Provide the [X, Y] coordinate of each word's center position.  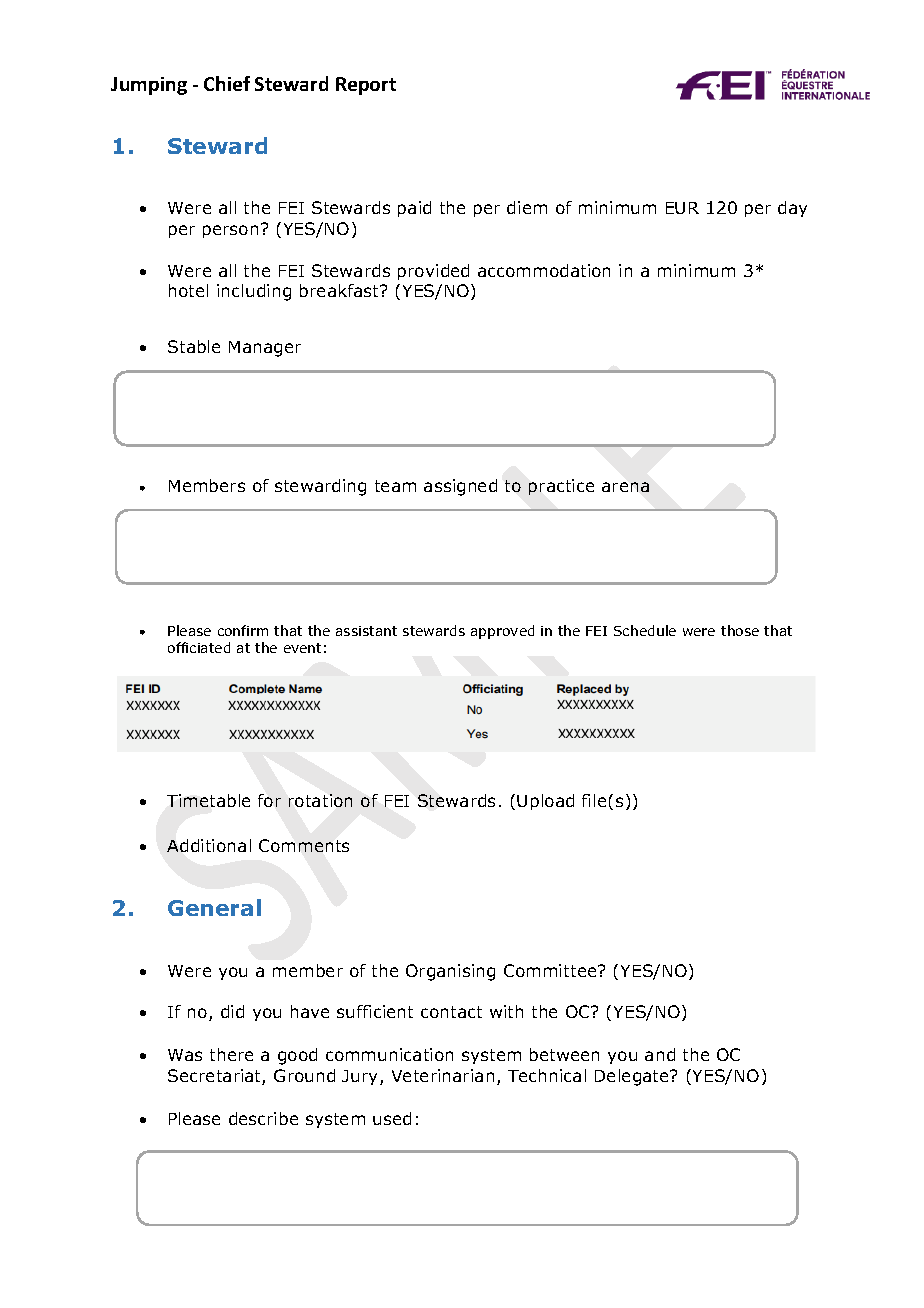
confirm [243, 630]
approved [502, 632]
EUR [682, 208]
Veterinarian [443, 1075]
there [231, 1054]
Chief [227, 83]
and [660, 1054]
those [740, 630]
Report [366, 86]
